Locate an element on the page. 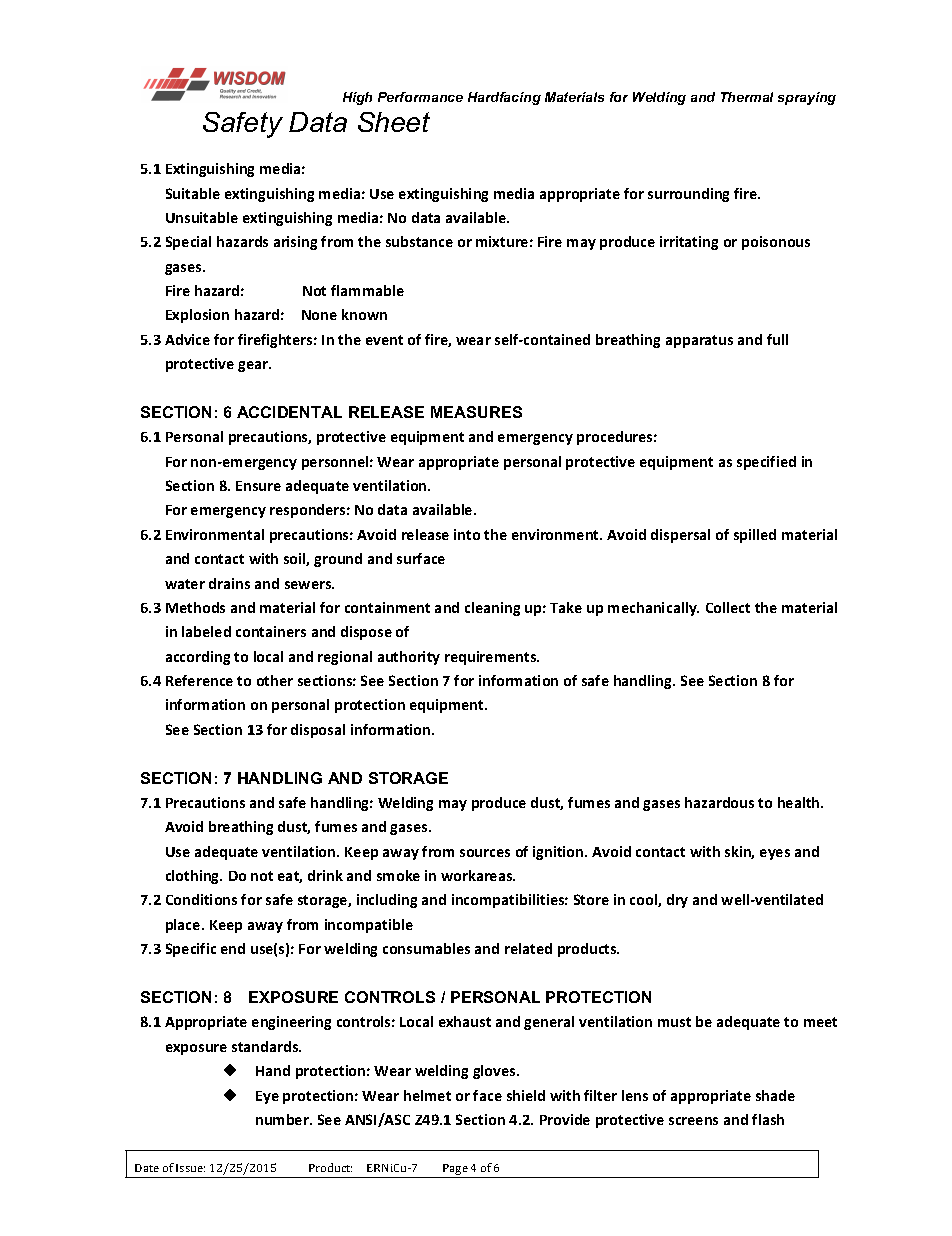 This page has height=1236, width=952. gear is located at coordinates (254, 366).
